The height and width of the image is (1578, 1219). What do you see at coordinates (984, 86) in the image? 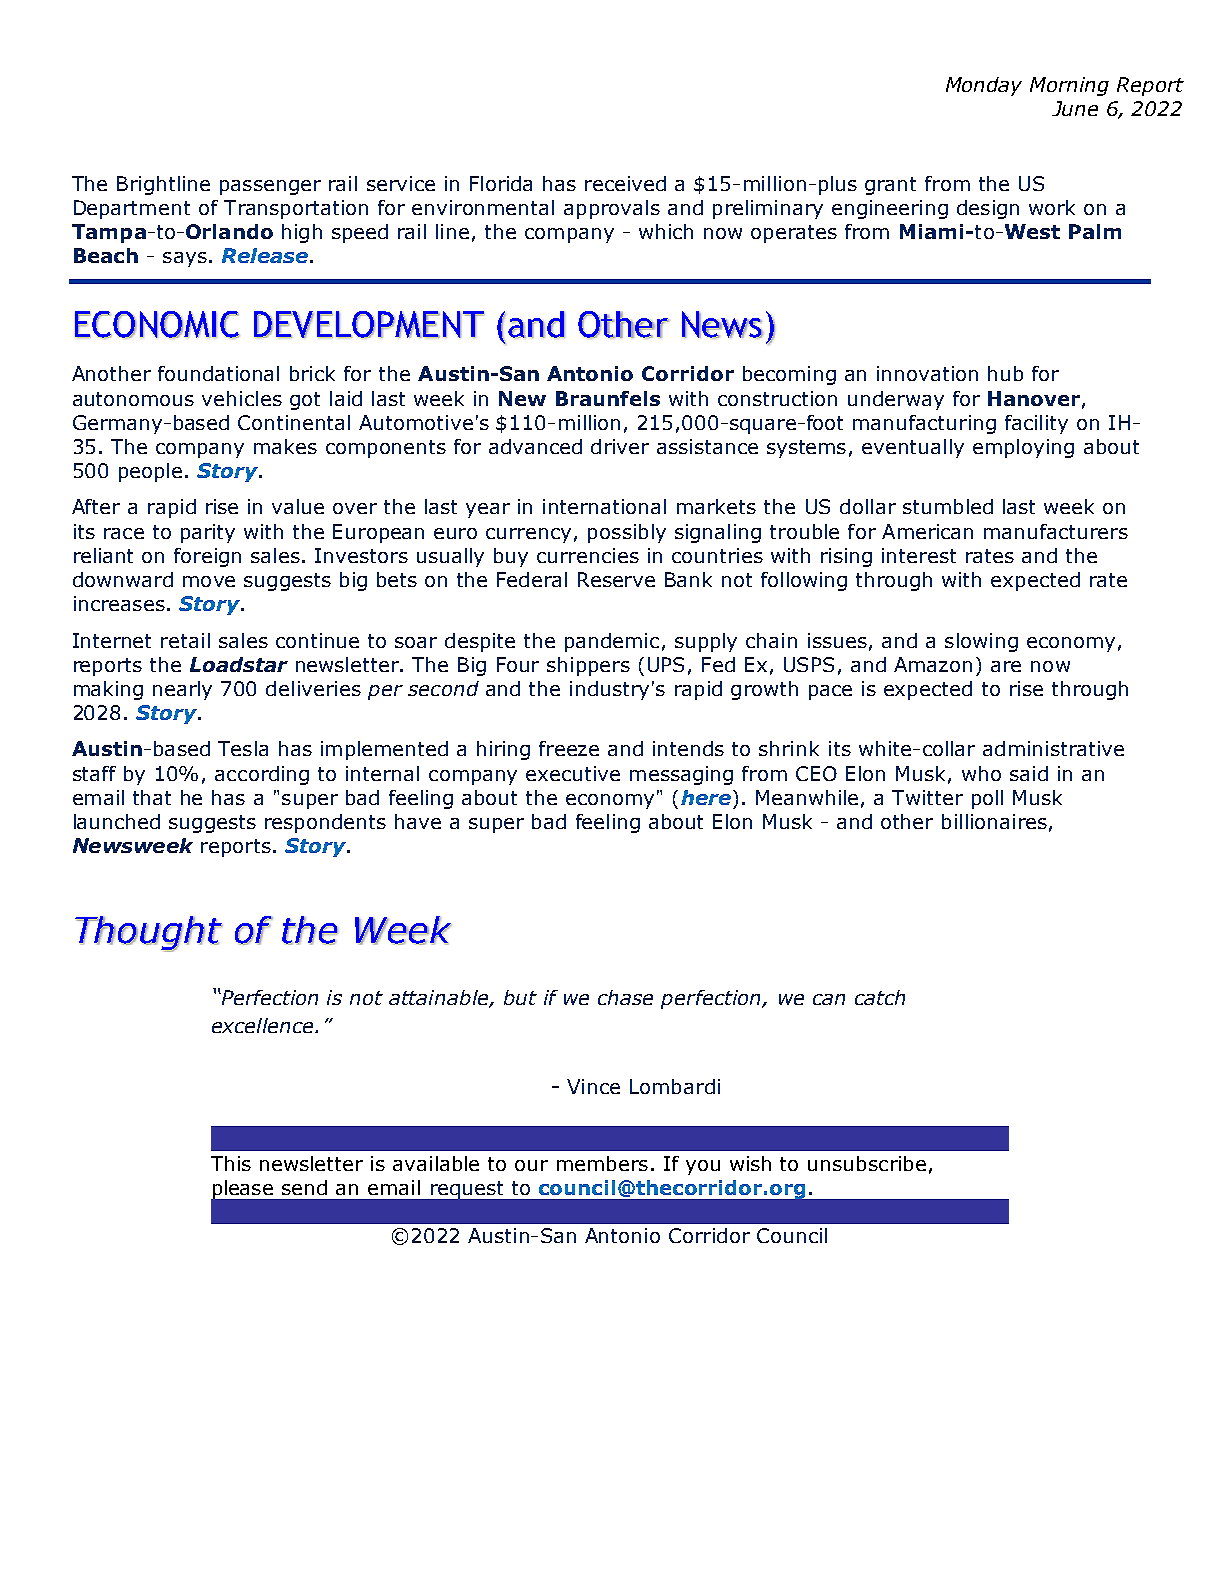
I see `Monday` at bounding box center [984, 86].
